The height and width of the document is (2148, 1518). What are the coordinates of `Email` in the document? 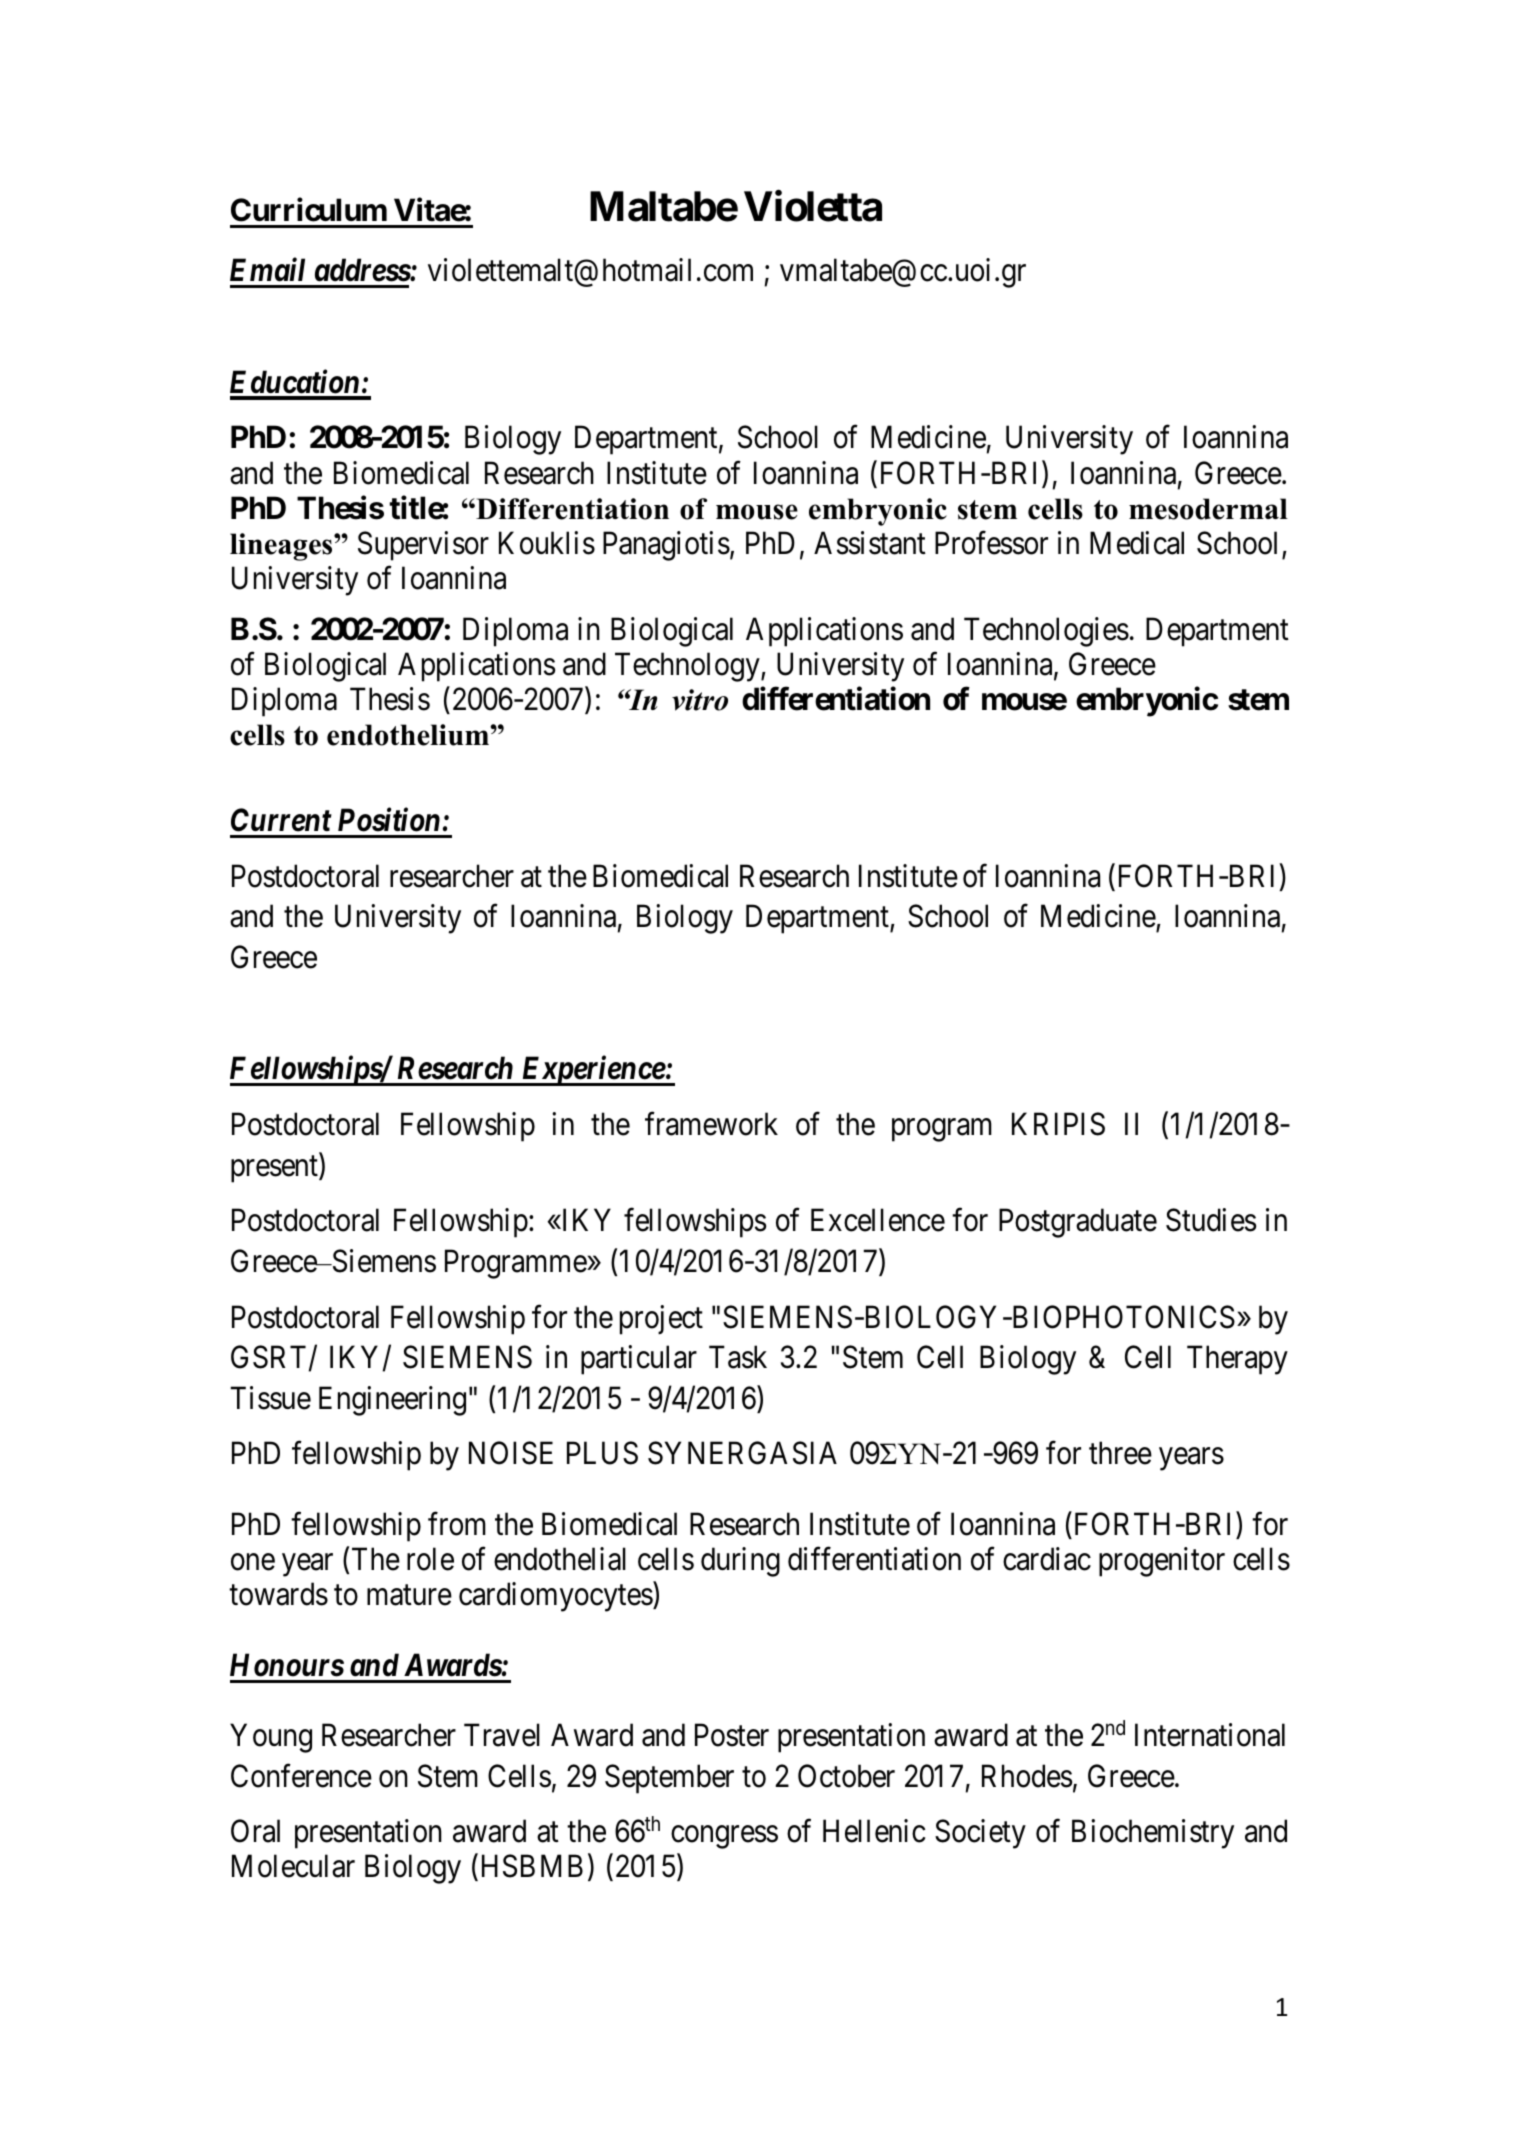 It's located at (267, 270).
